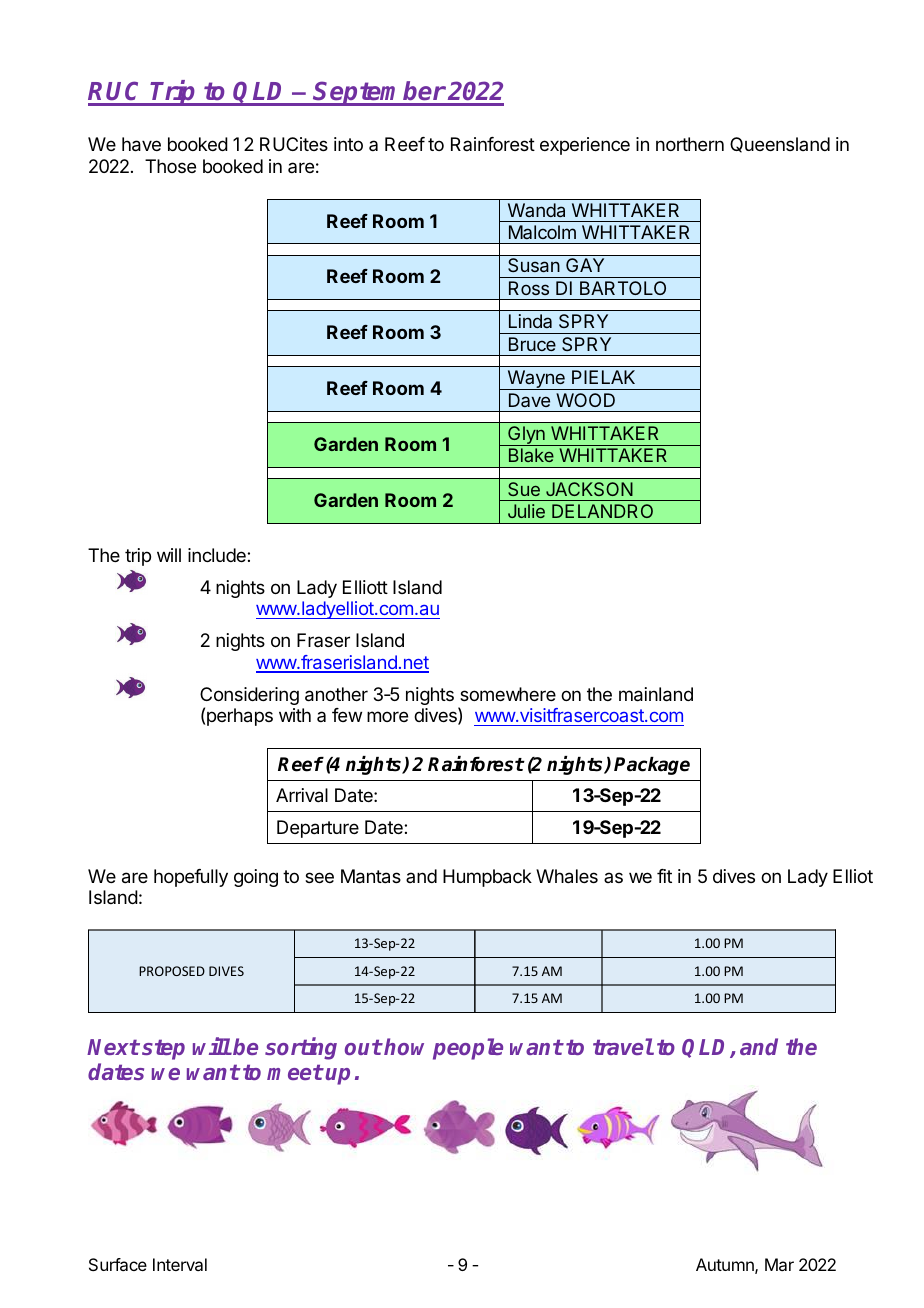 The image size is (924, 1308). What do you see at coordinates (170, 166) in the image?
I see `Those` at bounding box center [170, 166].
